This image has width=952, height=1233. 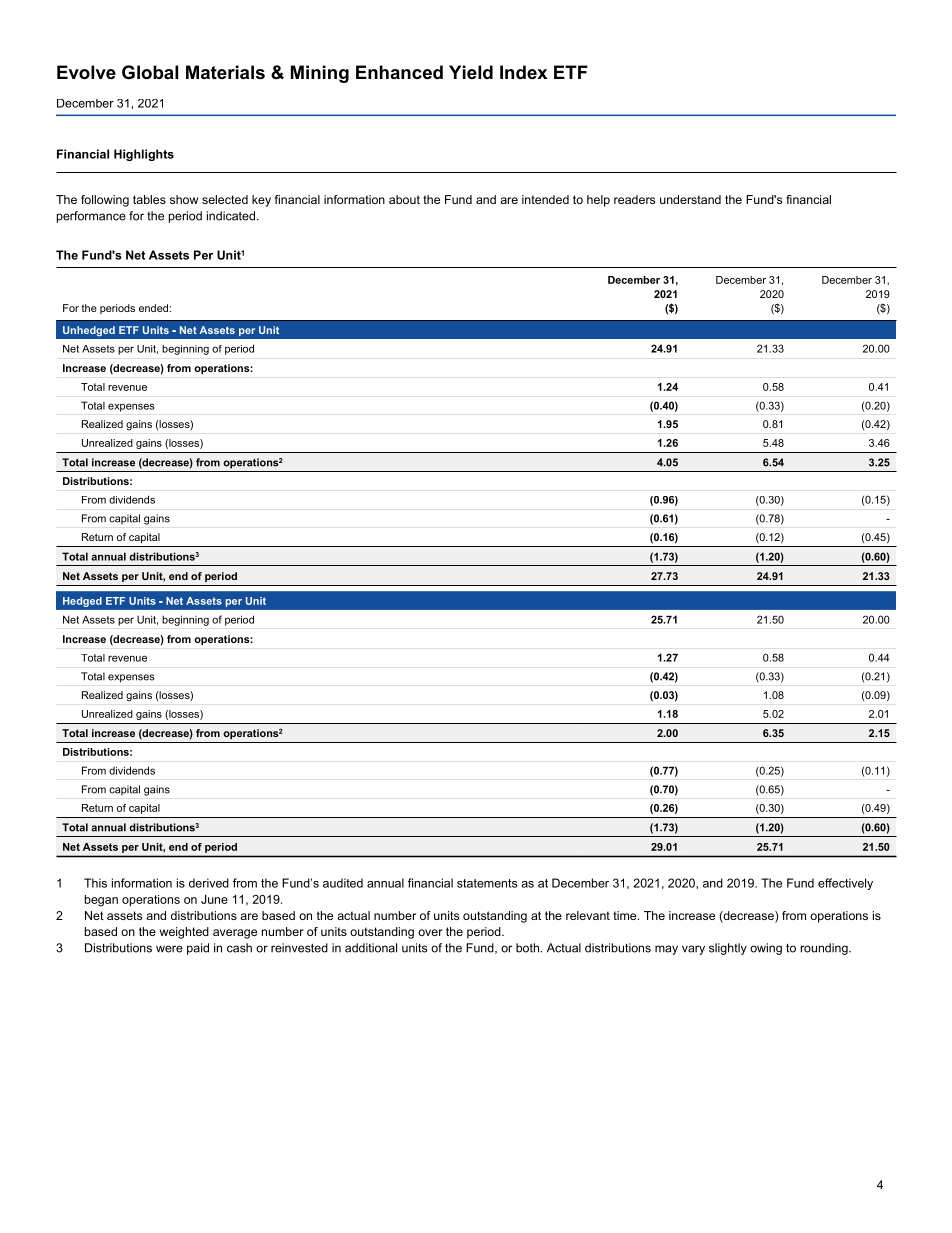 What do you see at coordinates (634, 199) in the image?
I see `readers` at bounding box center [634, 199].
